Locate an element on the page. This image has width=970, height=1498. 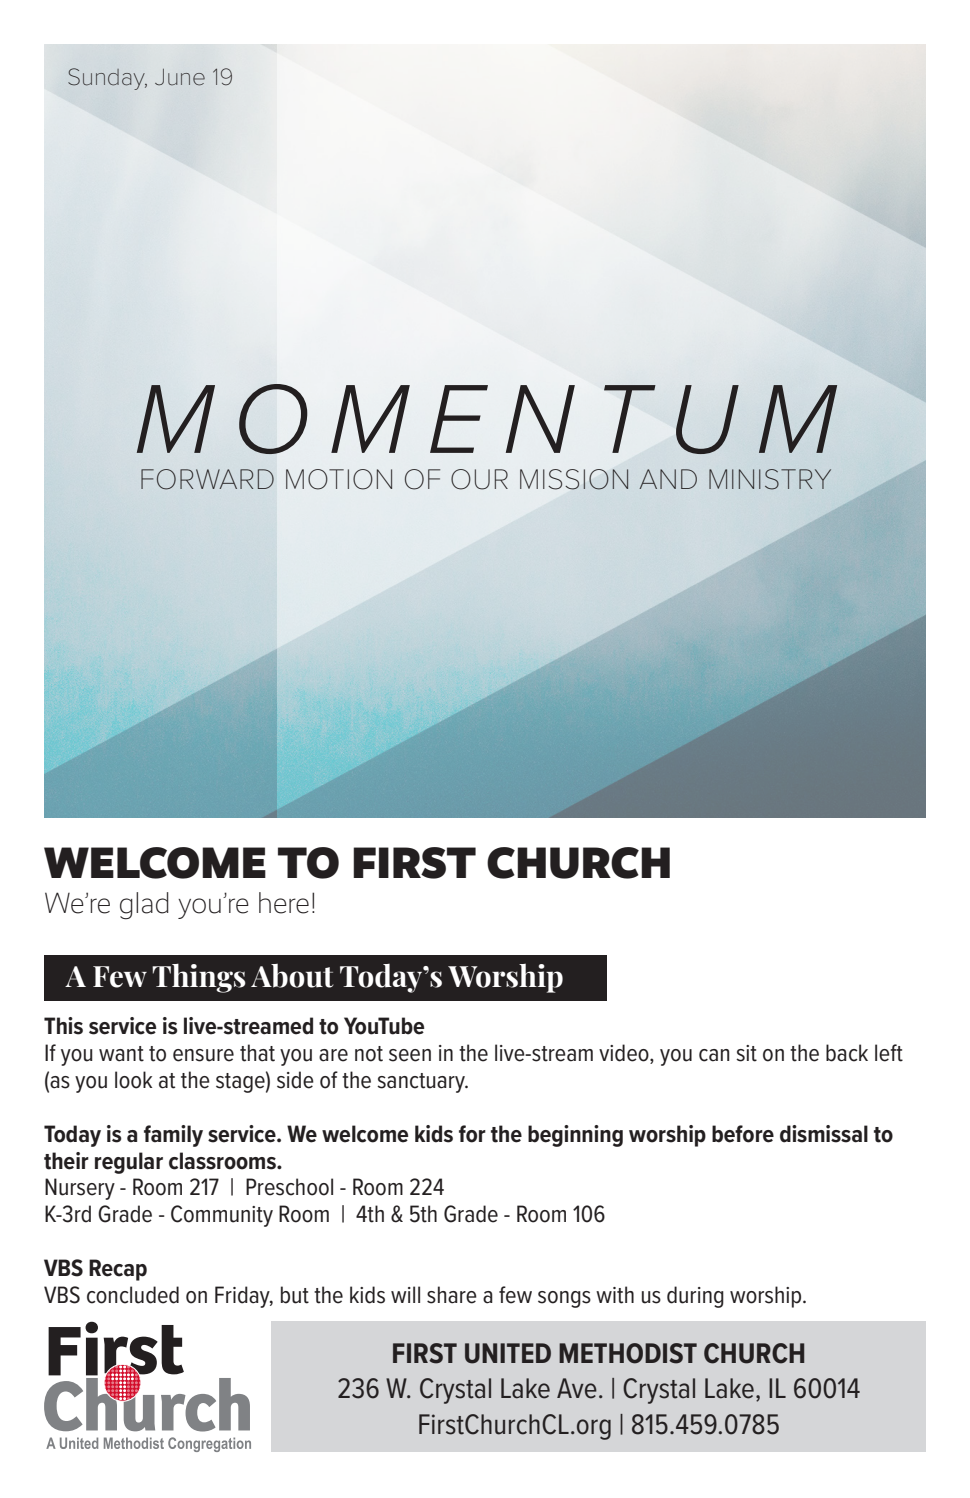
UNITED is located at coordinates (508, 1353).
